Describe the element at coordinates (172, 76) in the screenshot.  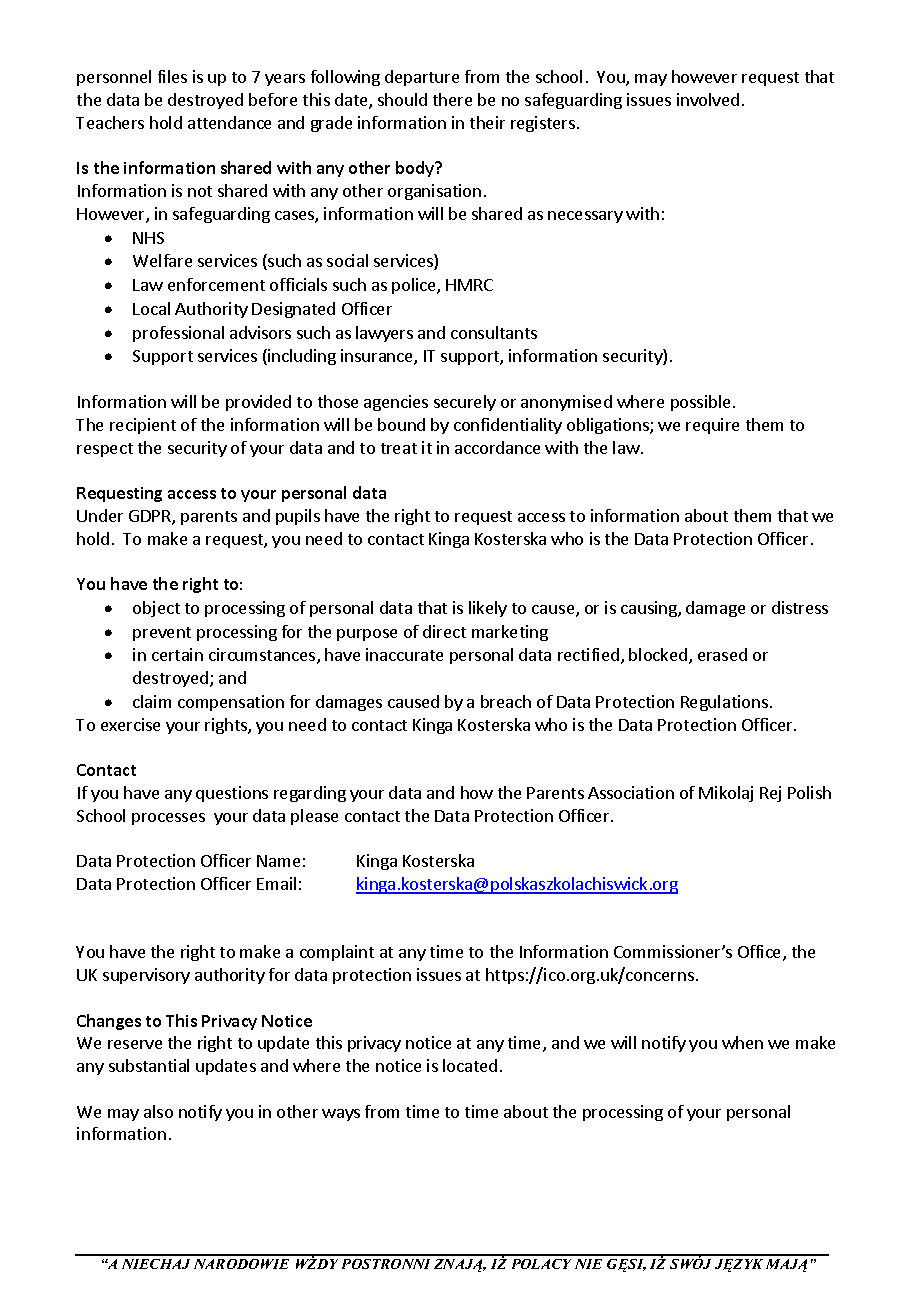
I see `files` at that location.
